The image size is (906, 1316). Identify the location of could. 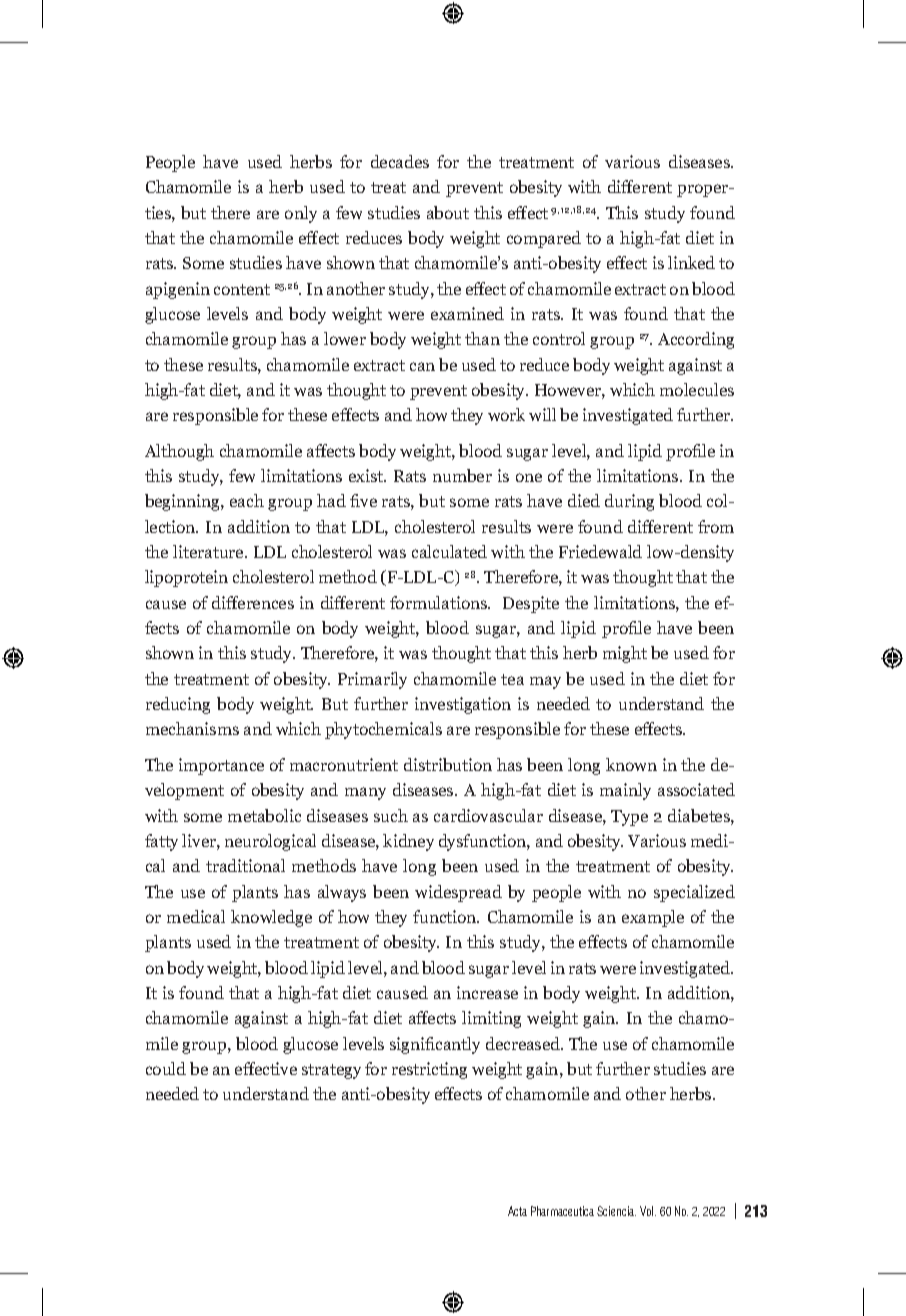
(166, 1068).
